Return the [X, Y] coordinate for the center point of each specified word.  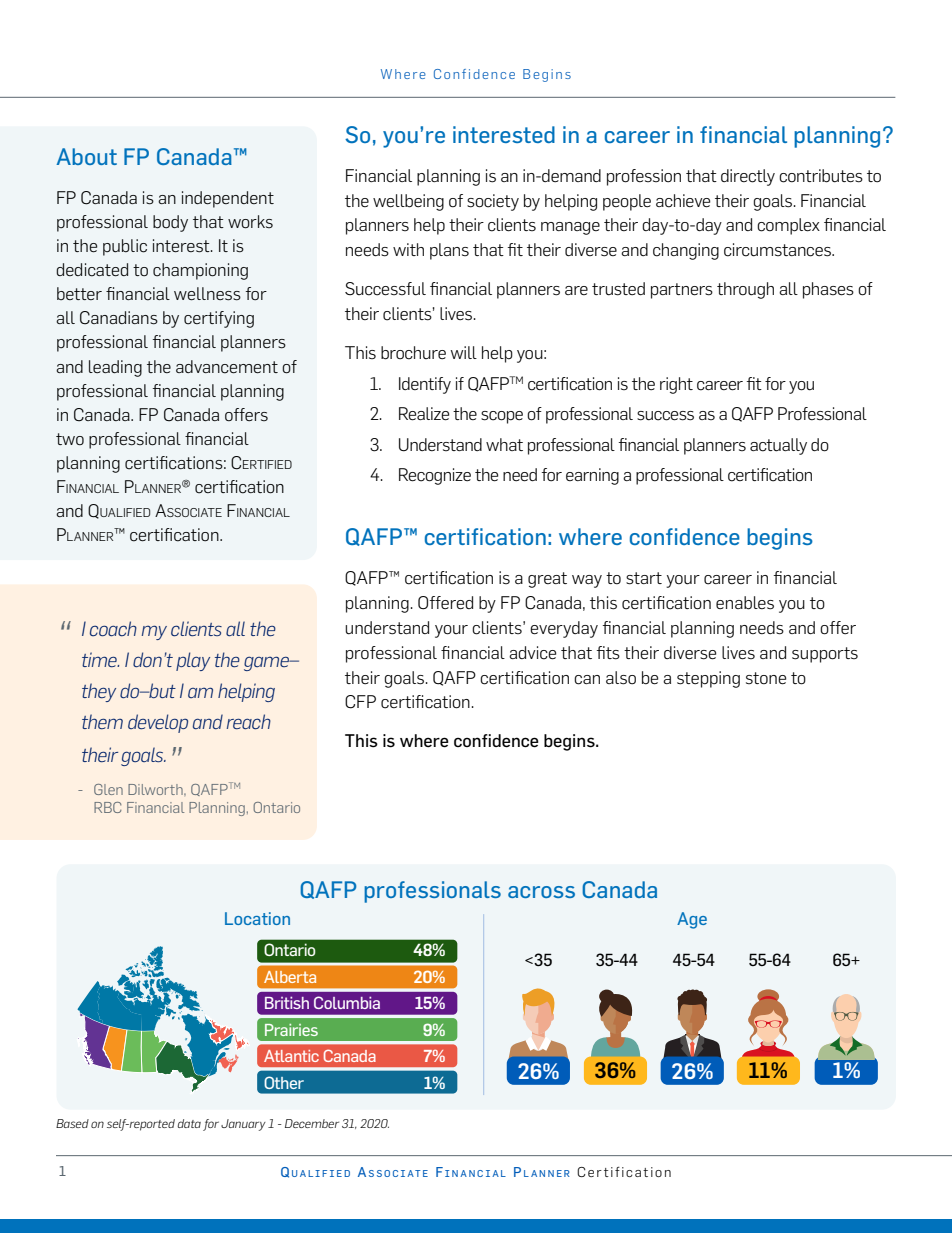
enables [745, 603]
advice [532, 653]
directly [748, 177]
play [193, 661]
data [189, 1123]
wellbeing [408, 202]
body [170, 223]
